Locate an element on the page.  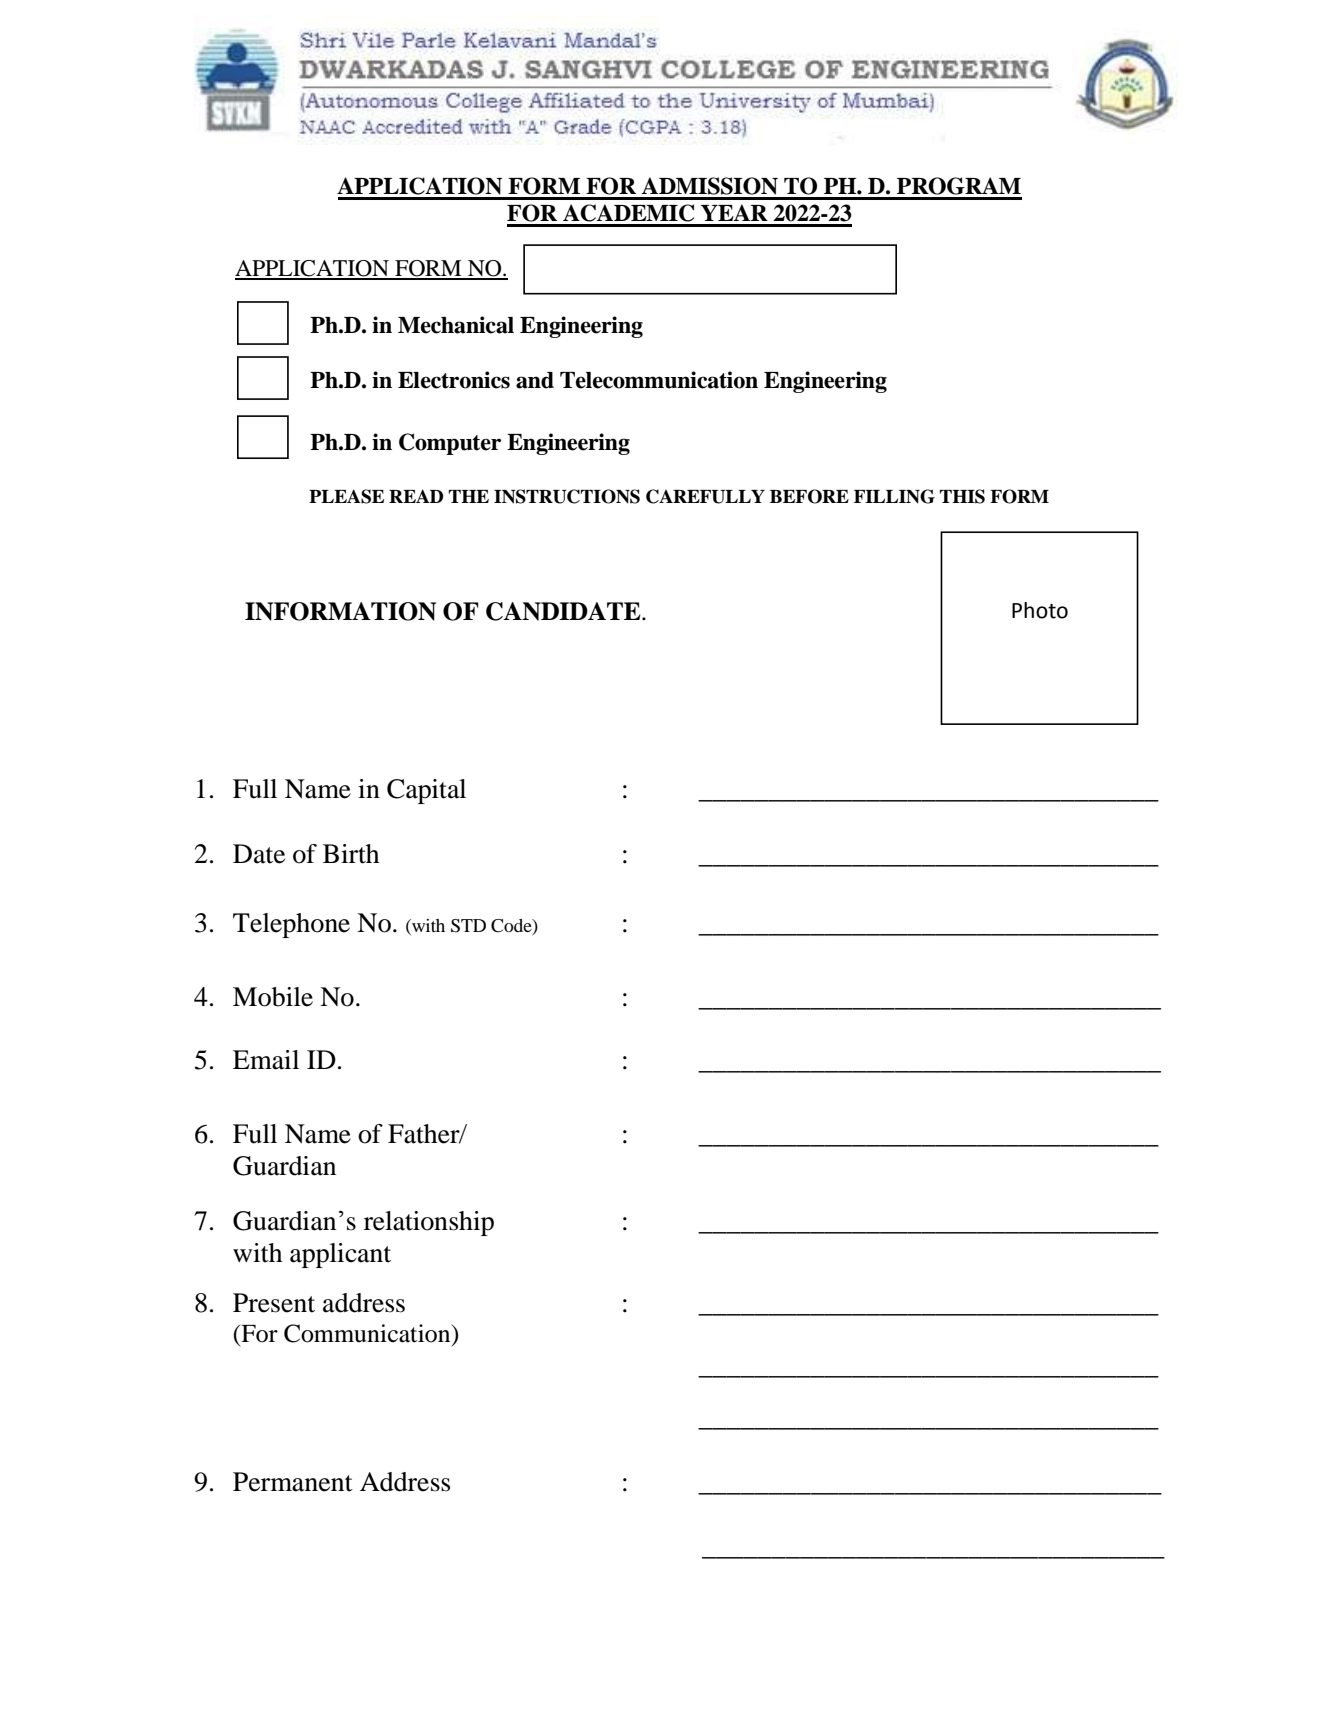
applicant is located at coordinates (340, 1255).
